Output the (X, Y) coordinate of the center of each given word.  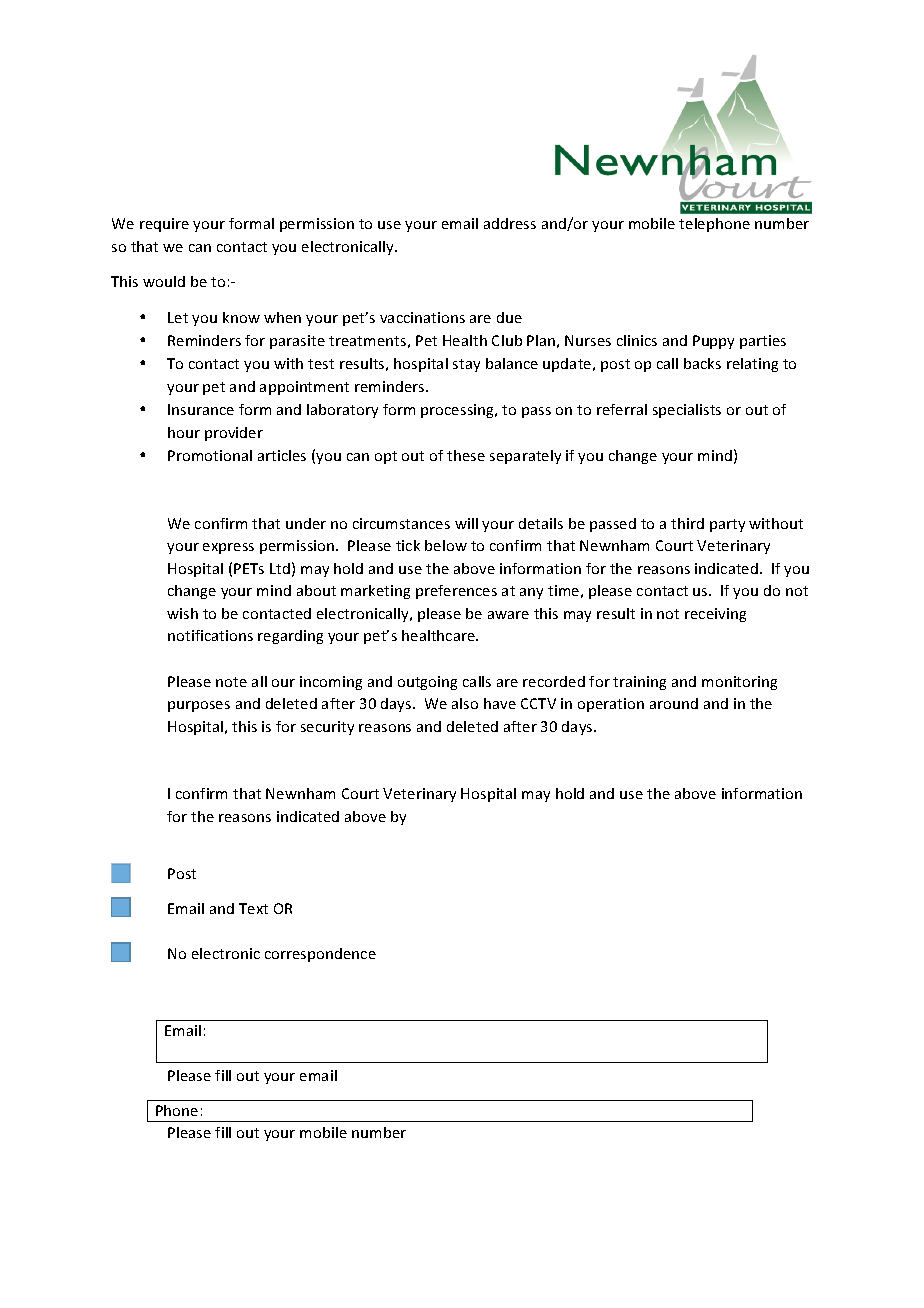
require (164, 225)
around (674, 703)
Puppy (713, 342)
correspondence (320, 955)
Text (253, 908)
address (510, 223)
